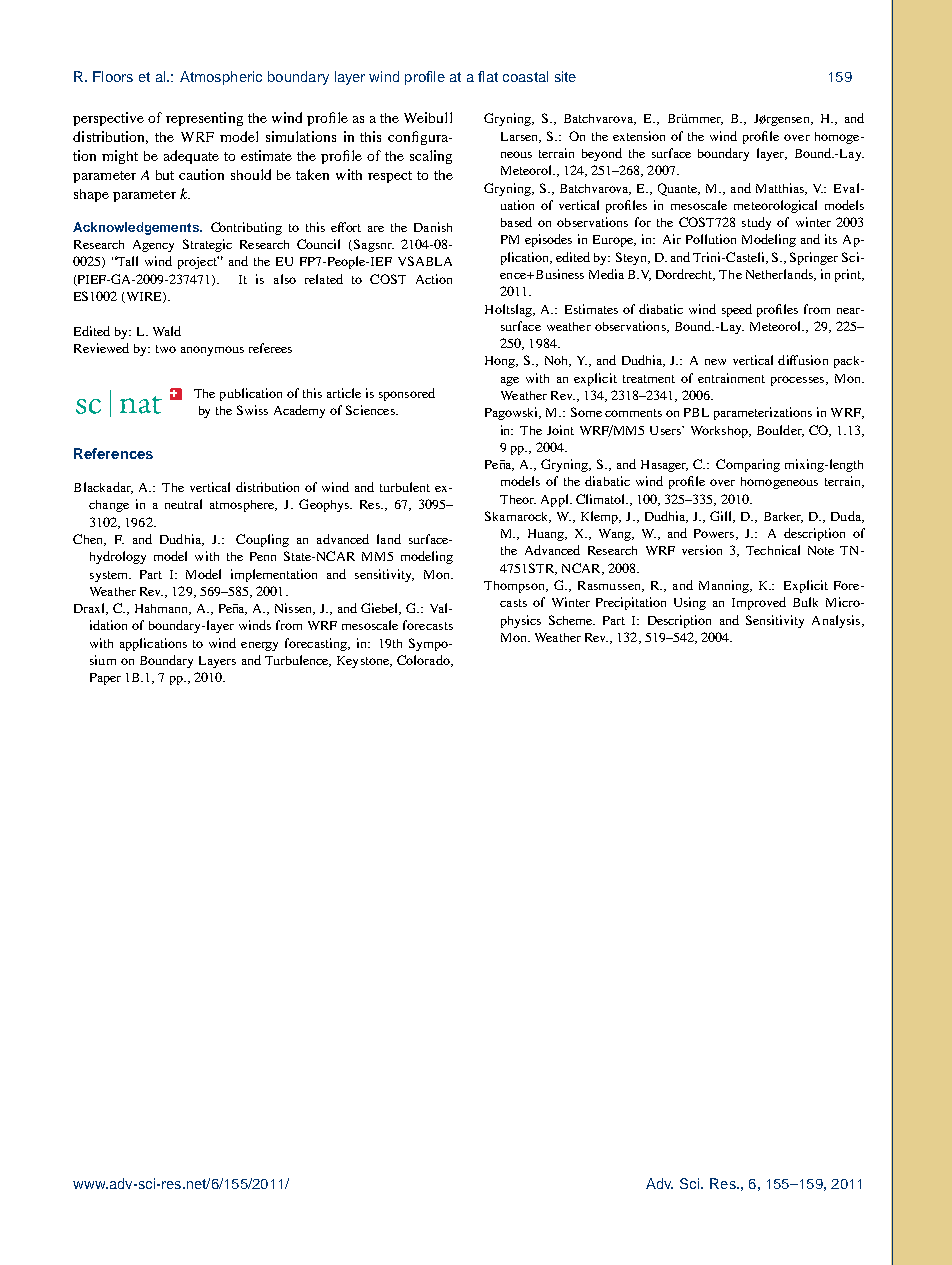 This screenshot has width=952, height=1265. Describe the element at coordinates (221, 78) in the screenshot. I see `Atmospheric` at that location.
